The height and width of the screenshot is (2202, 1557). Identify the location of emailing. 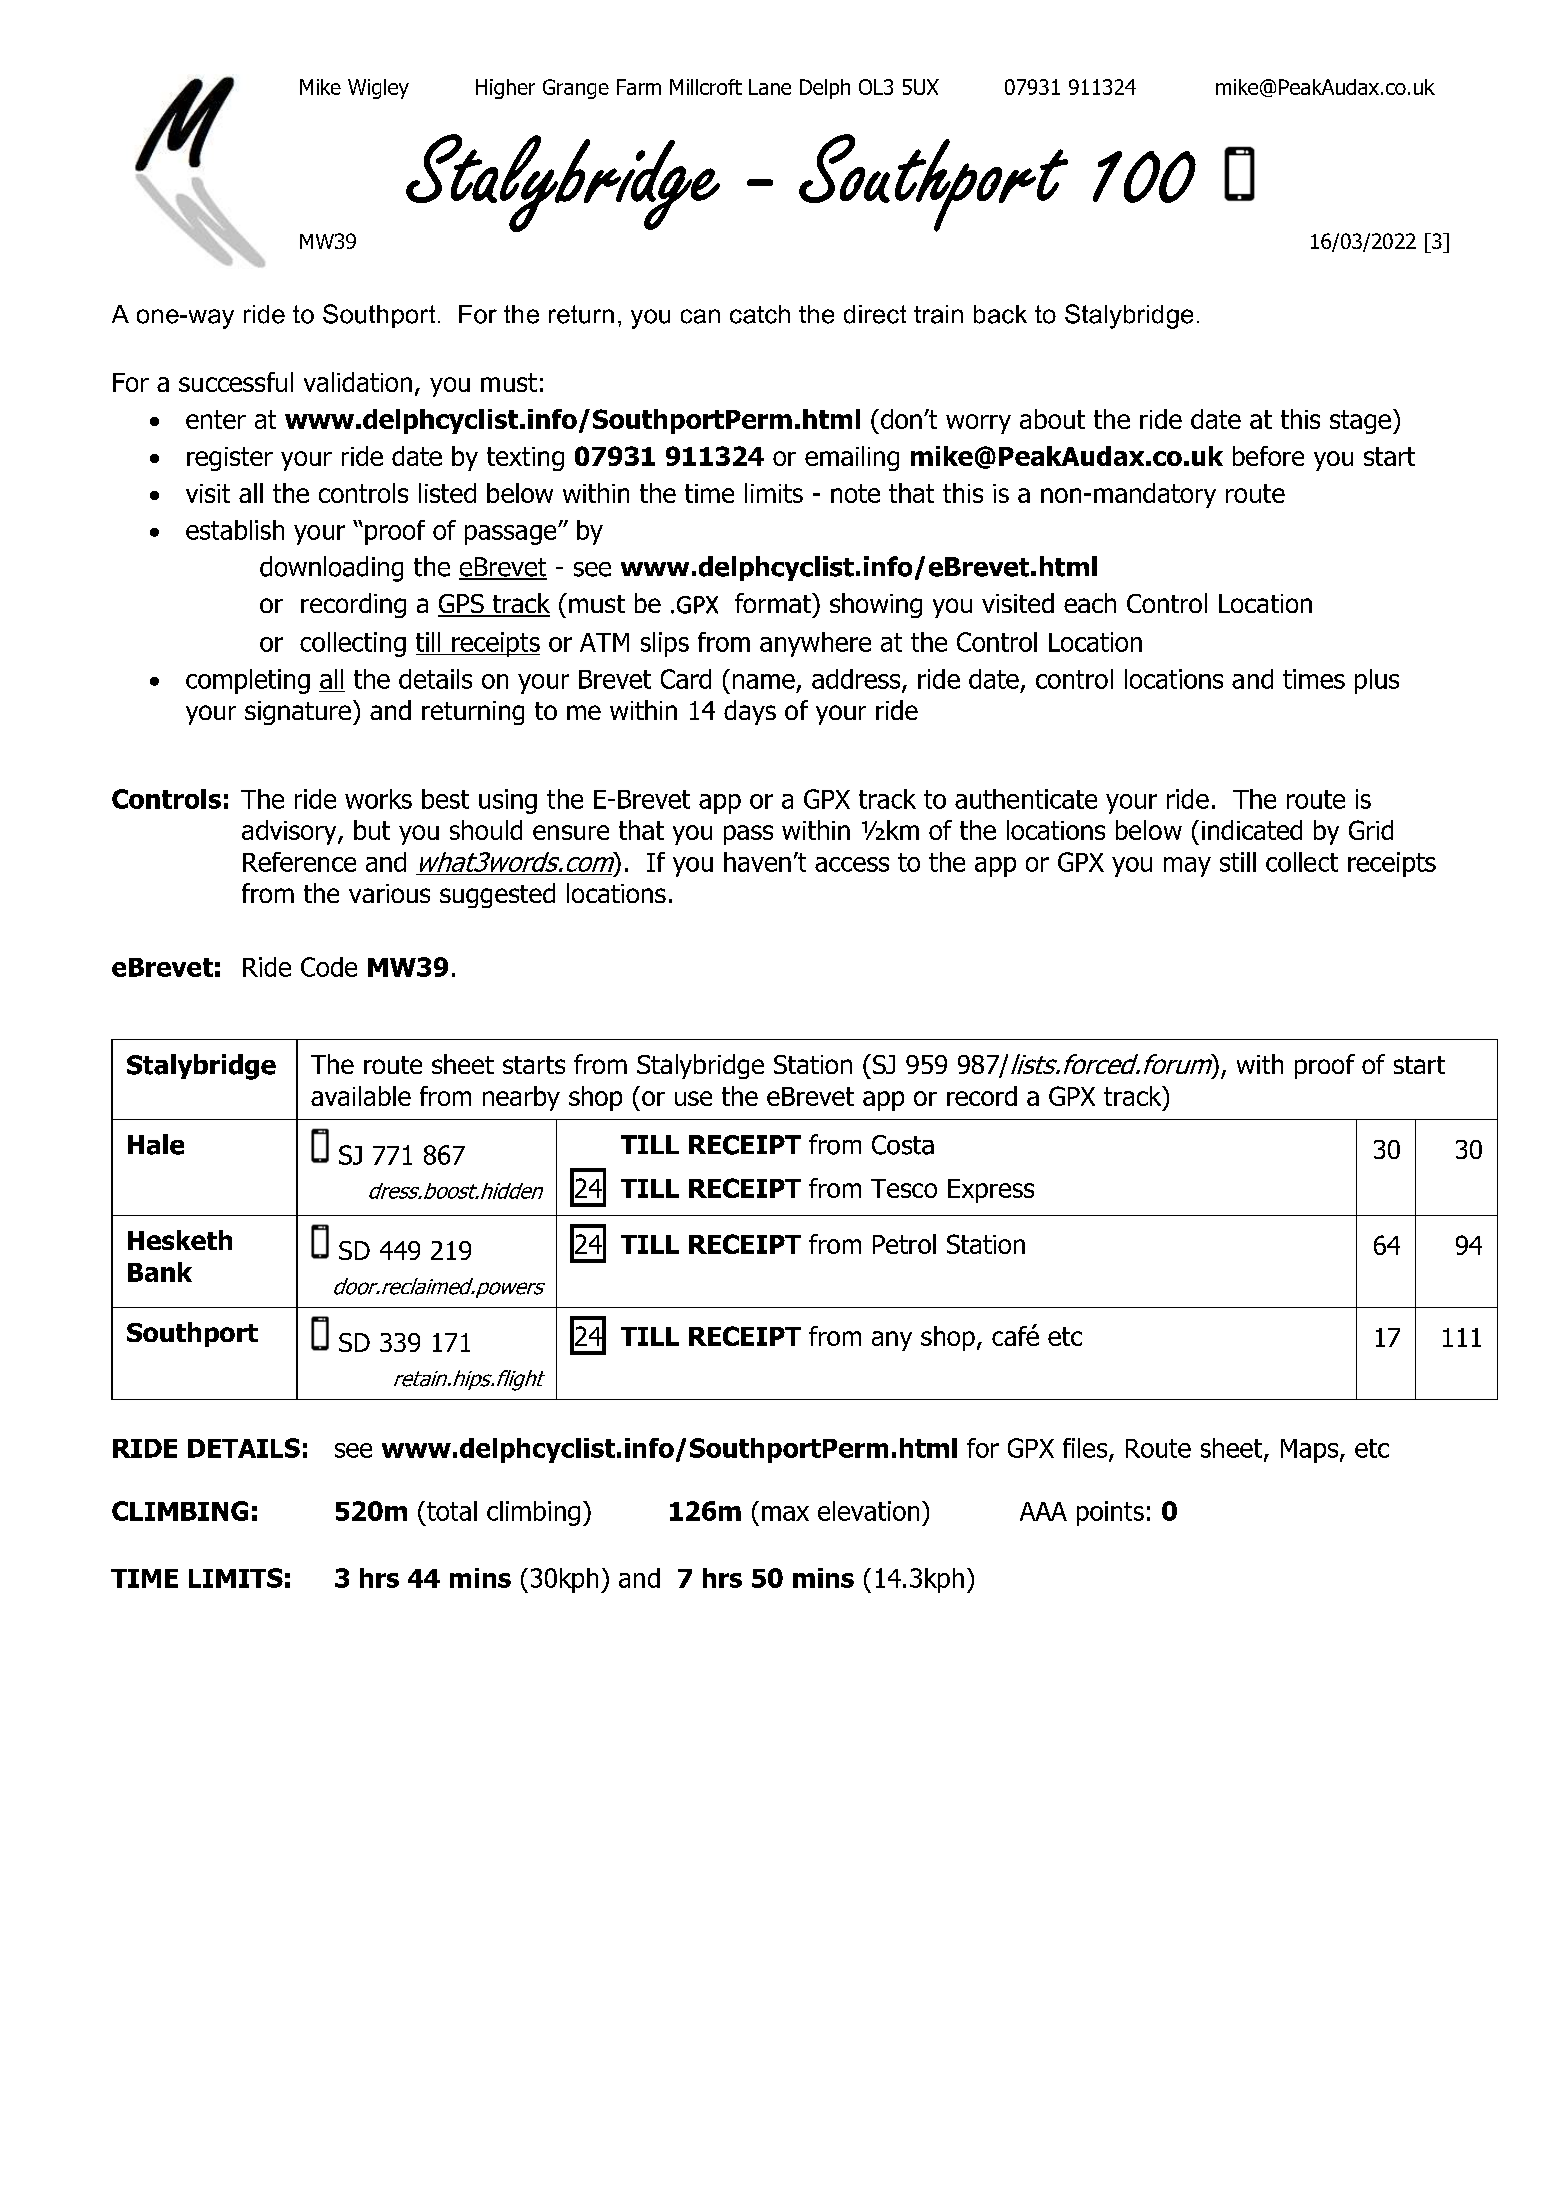
(852, 458).
